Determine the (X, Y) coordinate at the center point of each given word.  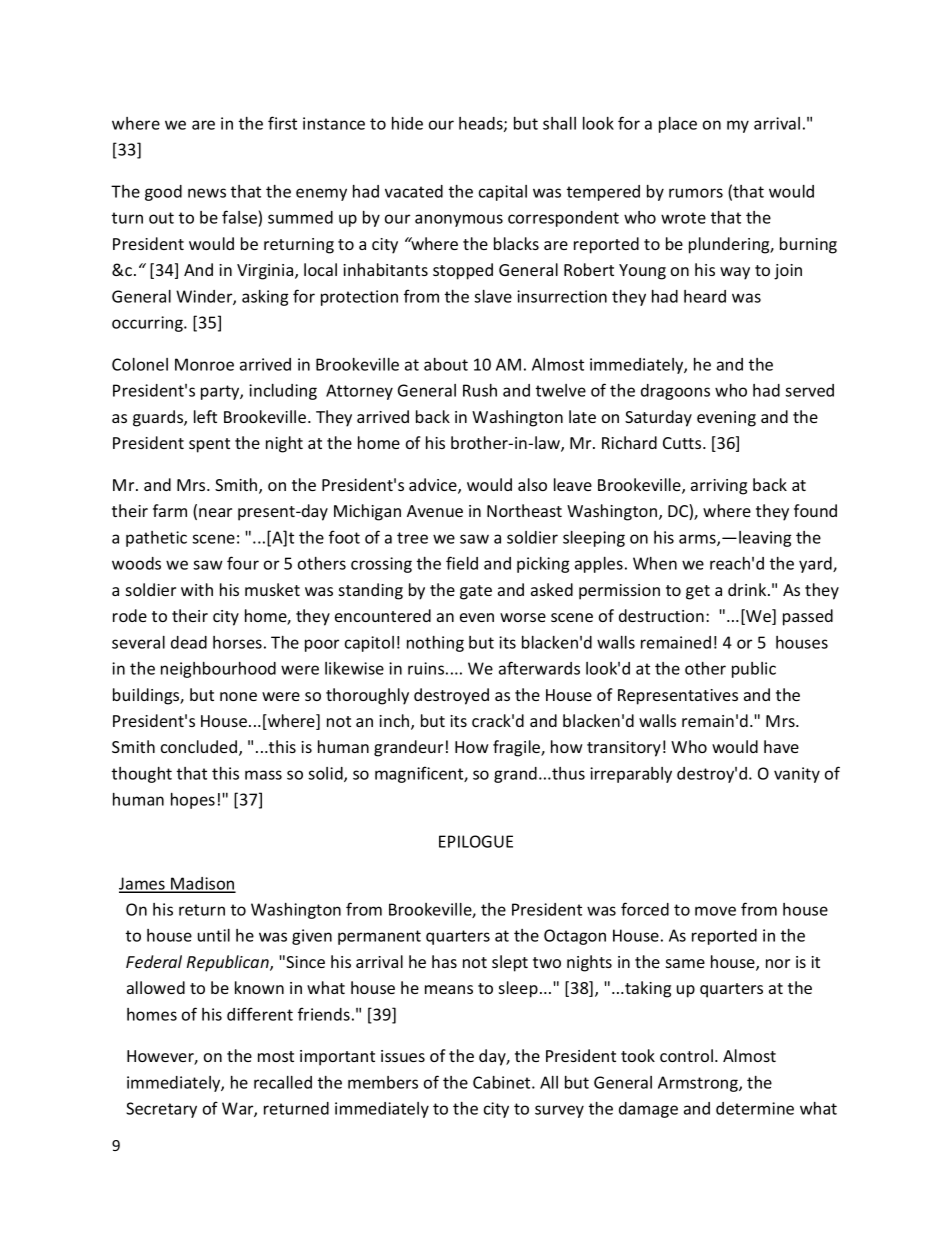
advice (434, 486)
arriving (719, 487)
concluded (200, 748)
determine (755, 1108)
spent (209, 445)
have (781, 746)
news (207, 193)
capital (503, 193)
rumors (696, 193)
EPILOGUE (476, 841)
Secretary (161, 1110)
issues (403, 1056)
